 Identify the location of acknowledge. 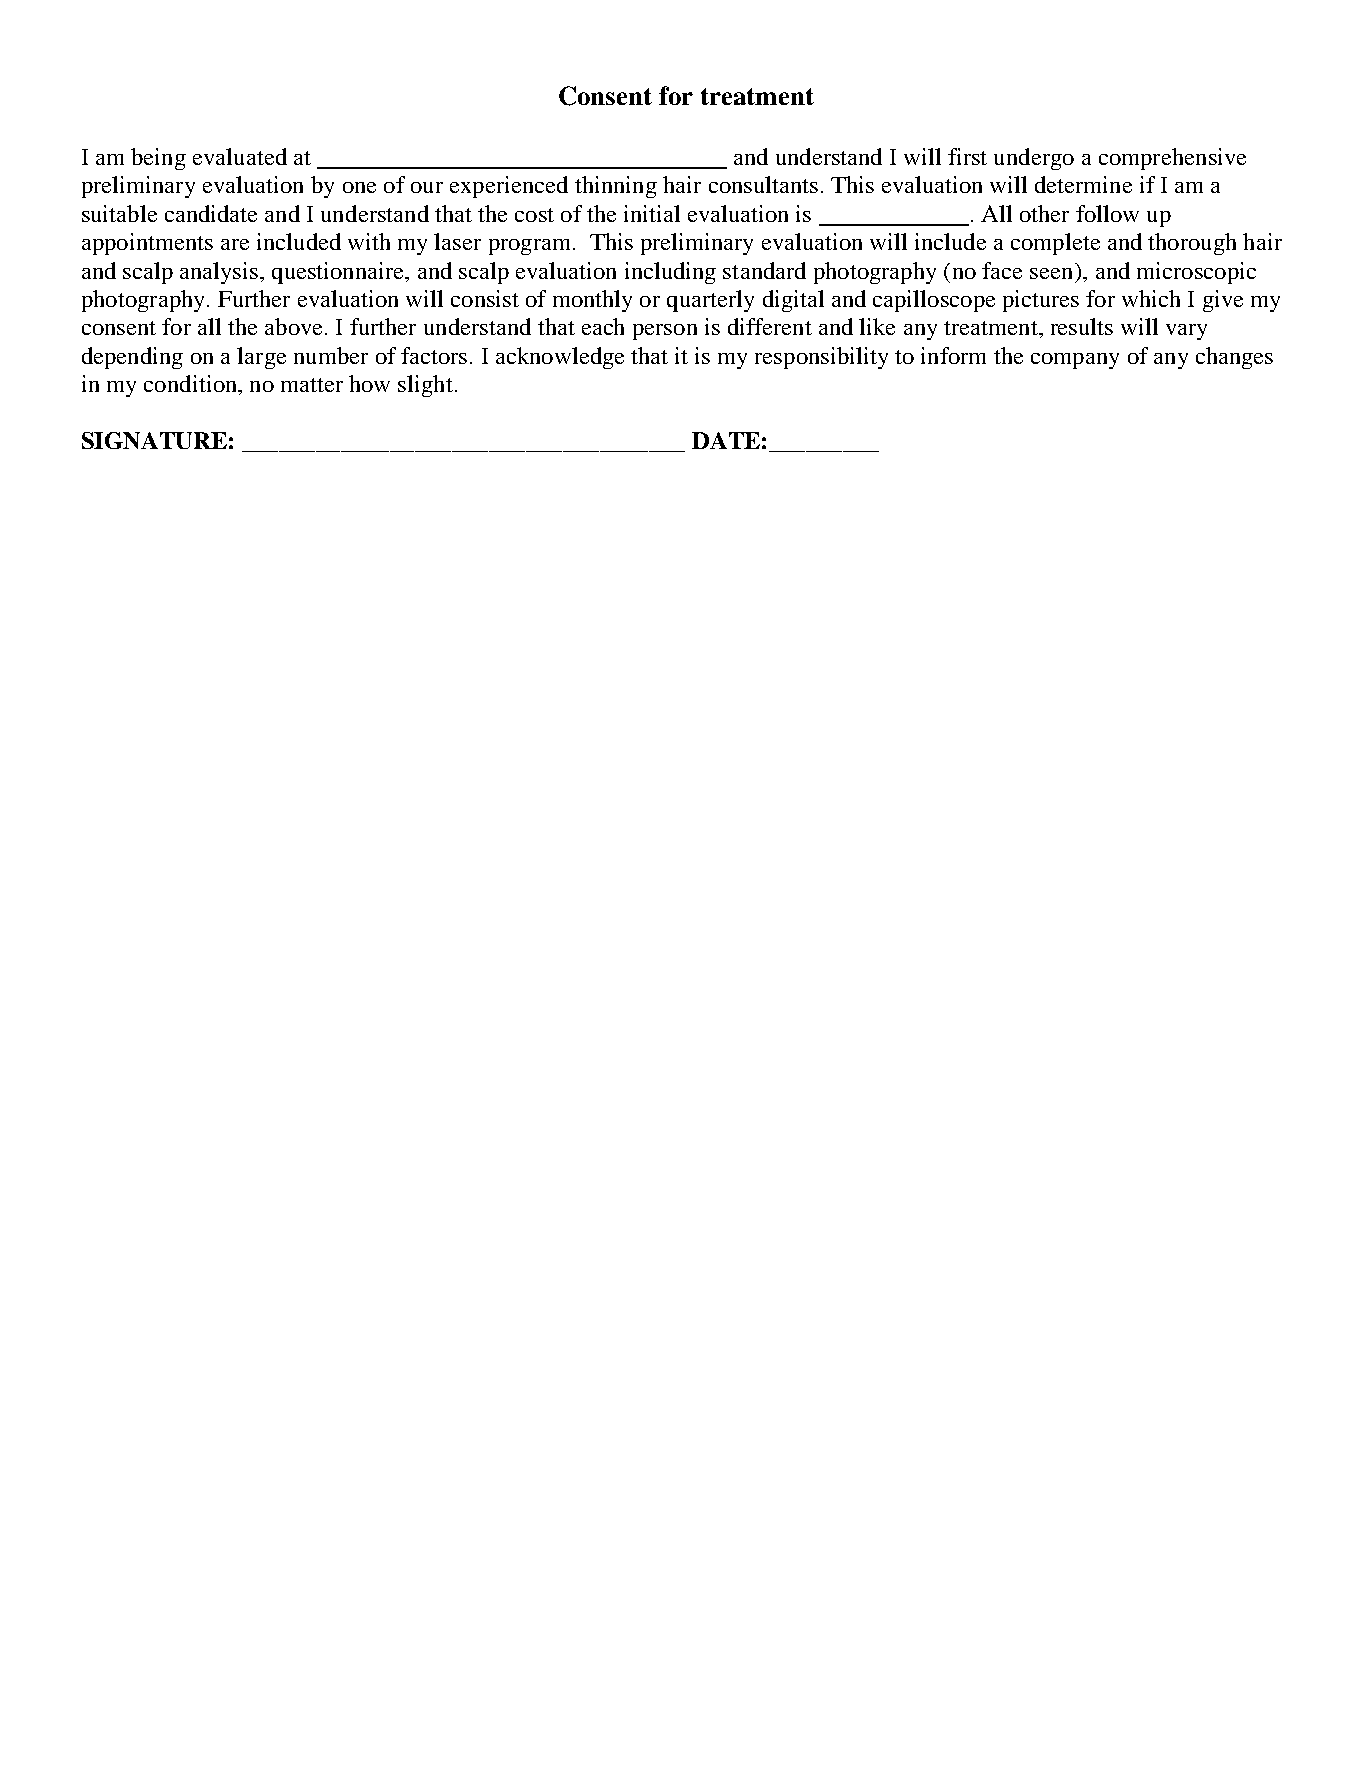
(560, 358).
